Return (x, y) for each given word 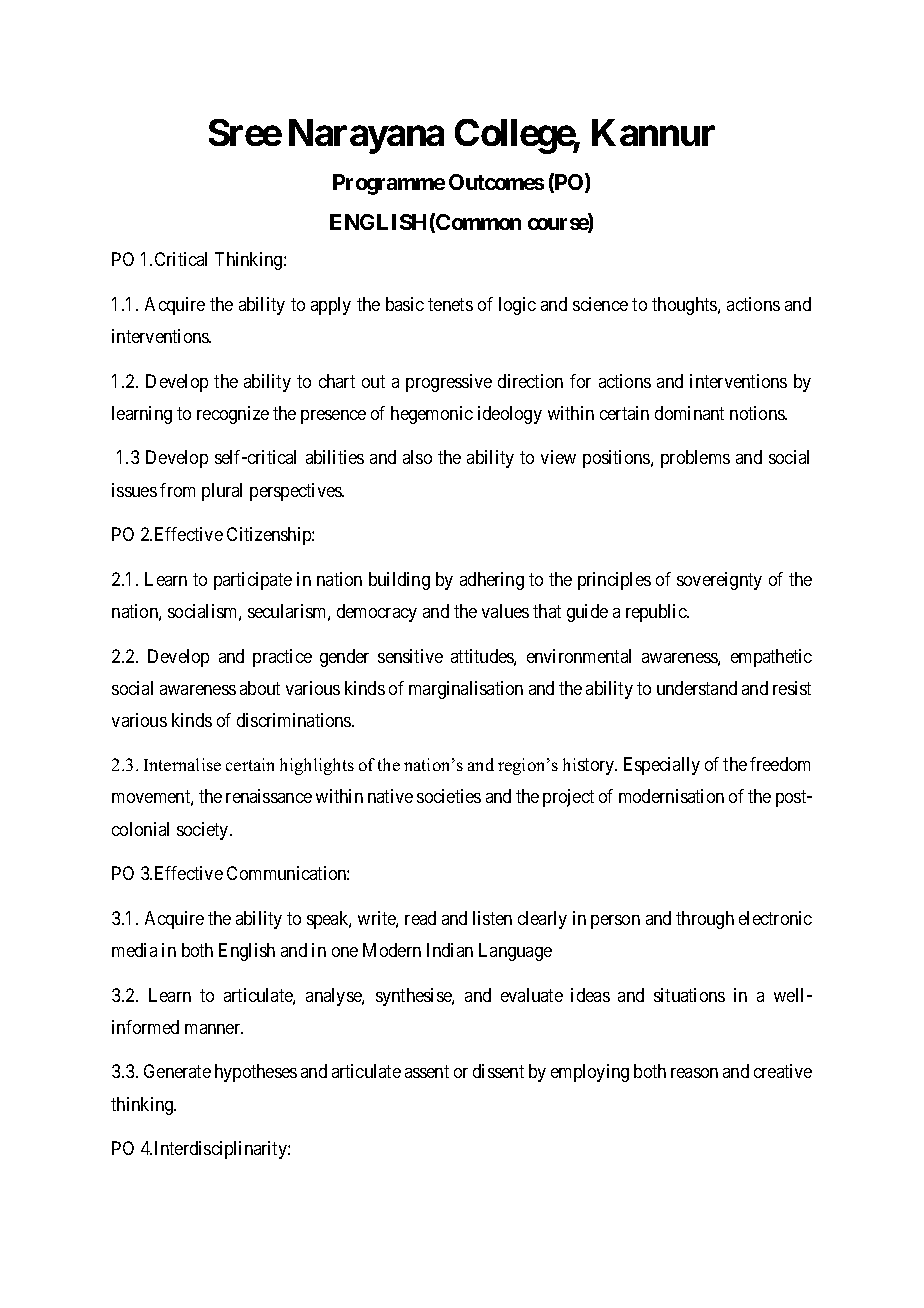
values (505, 611)
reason (694, 1073)
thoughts (685, 306)
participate (253, 581)
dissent (498, 1071)
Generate (177, 1071)
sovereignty (719, 581)
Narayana (366, 136)
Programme (389, 184)
